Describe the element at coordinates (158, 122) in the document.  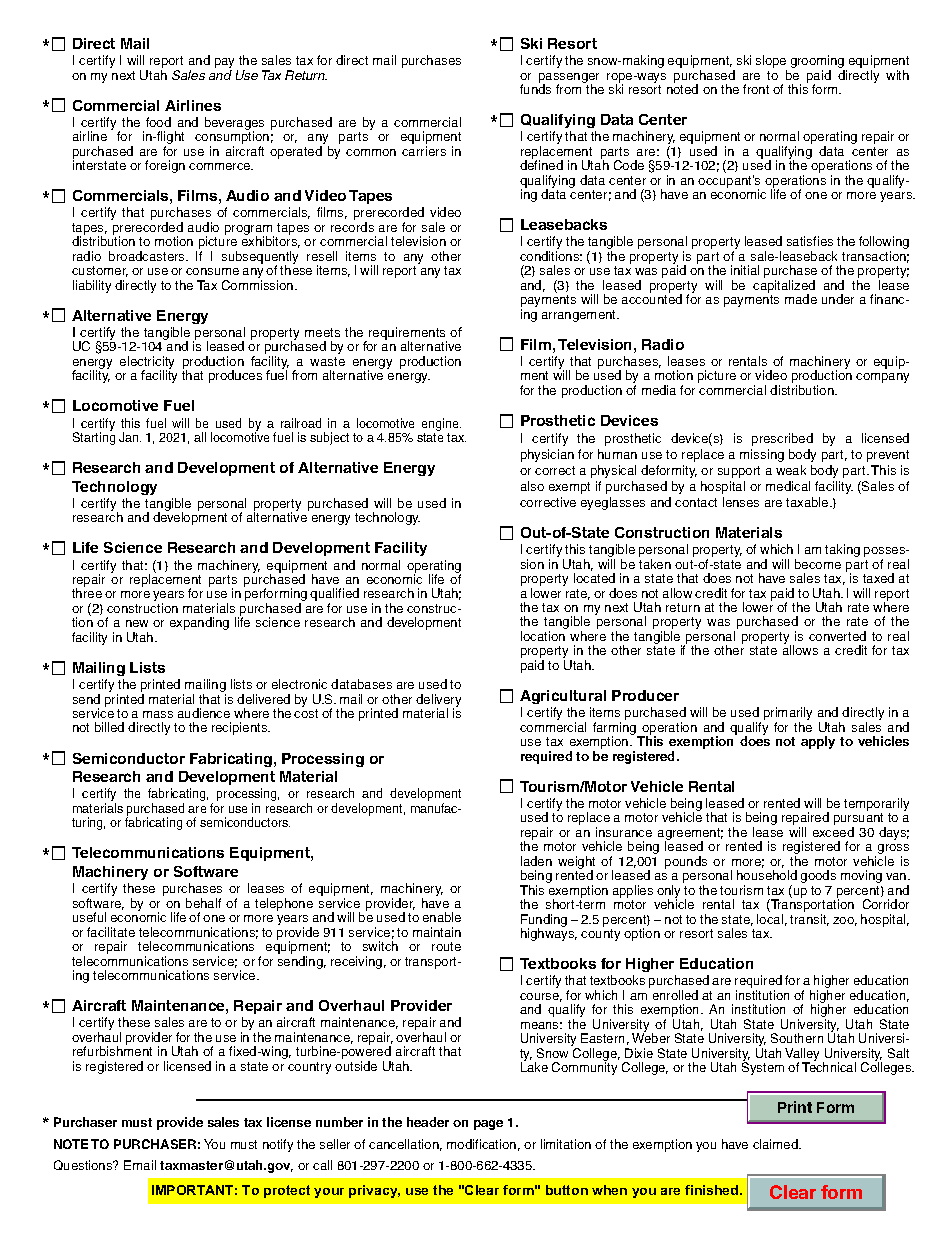
I see `food` at that location.
